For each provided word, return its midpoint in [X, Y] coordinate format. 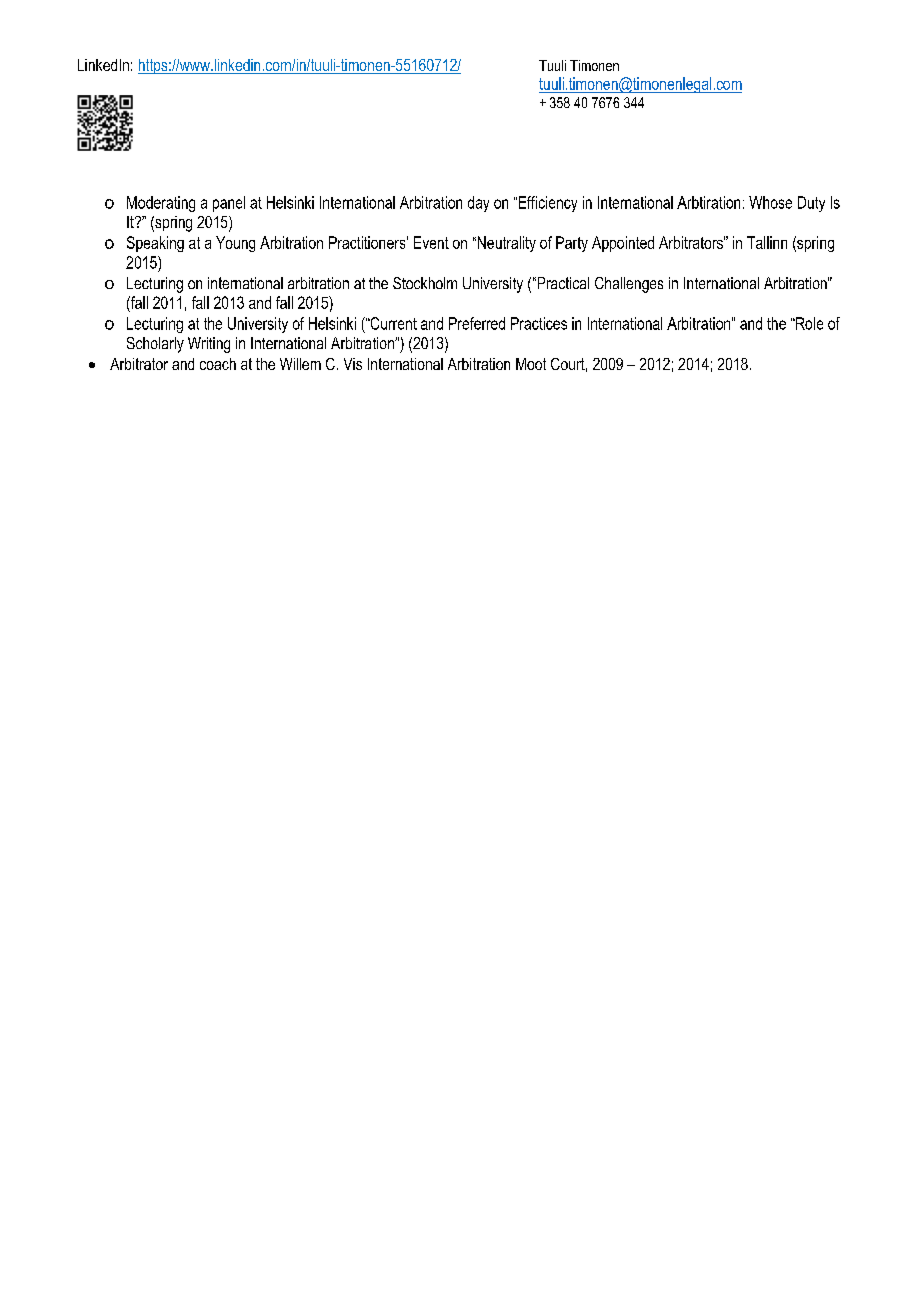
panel [229, 204]
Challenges [629, 285]
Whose [770, 202]
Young [235, 244]
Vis [353, 364]
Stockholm [425, 283]
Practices [539, 323]
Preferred [477, 323]
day [478, 204]
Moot [531, 364]
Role [808, 323]
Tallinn [767, 242]
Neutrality [505, 244]
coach [218, 364]
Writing [209, 345]
